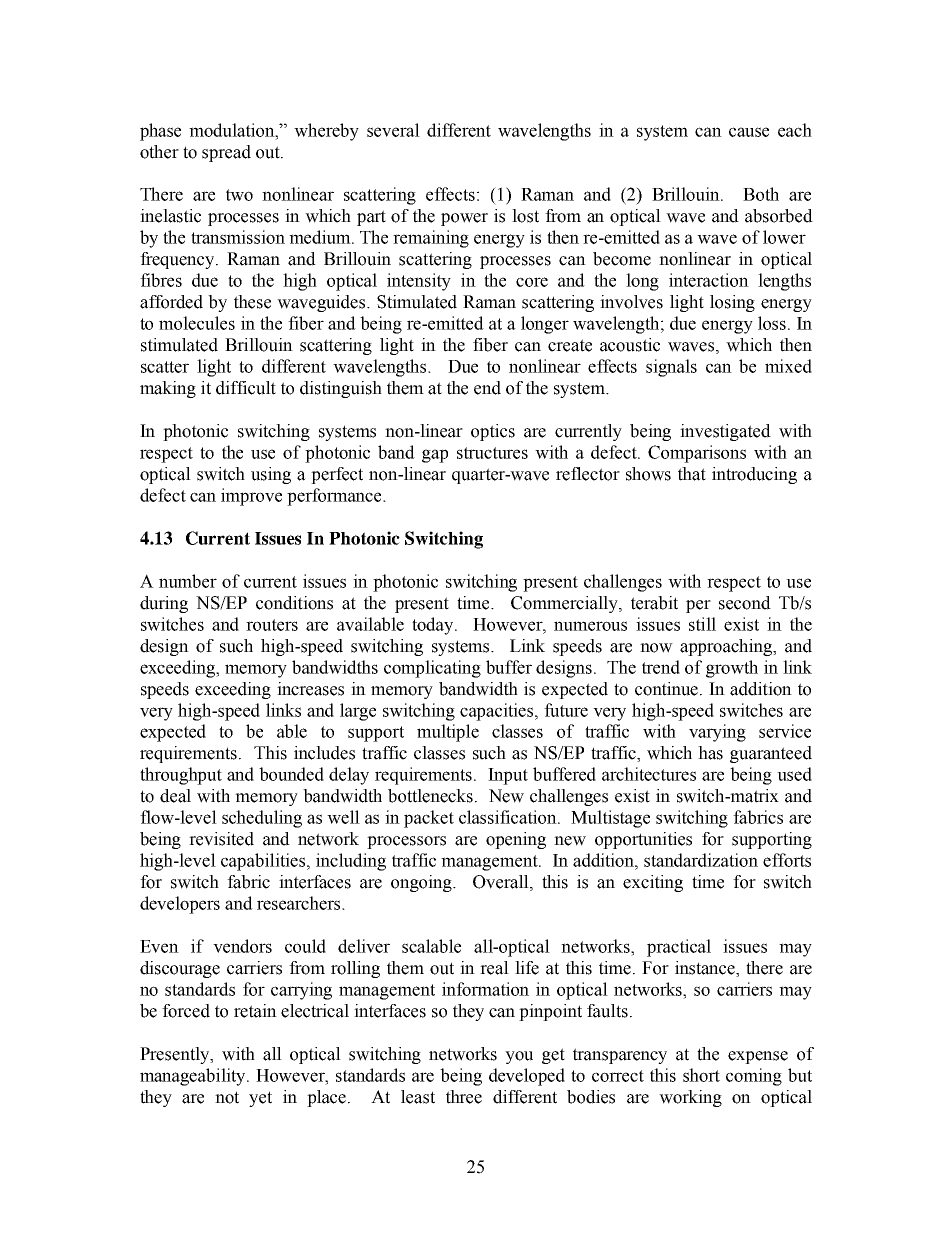 Image resolution: width=952 pixels, height=1233 pixels. I want to click on routers, so click(272, 625).
